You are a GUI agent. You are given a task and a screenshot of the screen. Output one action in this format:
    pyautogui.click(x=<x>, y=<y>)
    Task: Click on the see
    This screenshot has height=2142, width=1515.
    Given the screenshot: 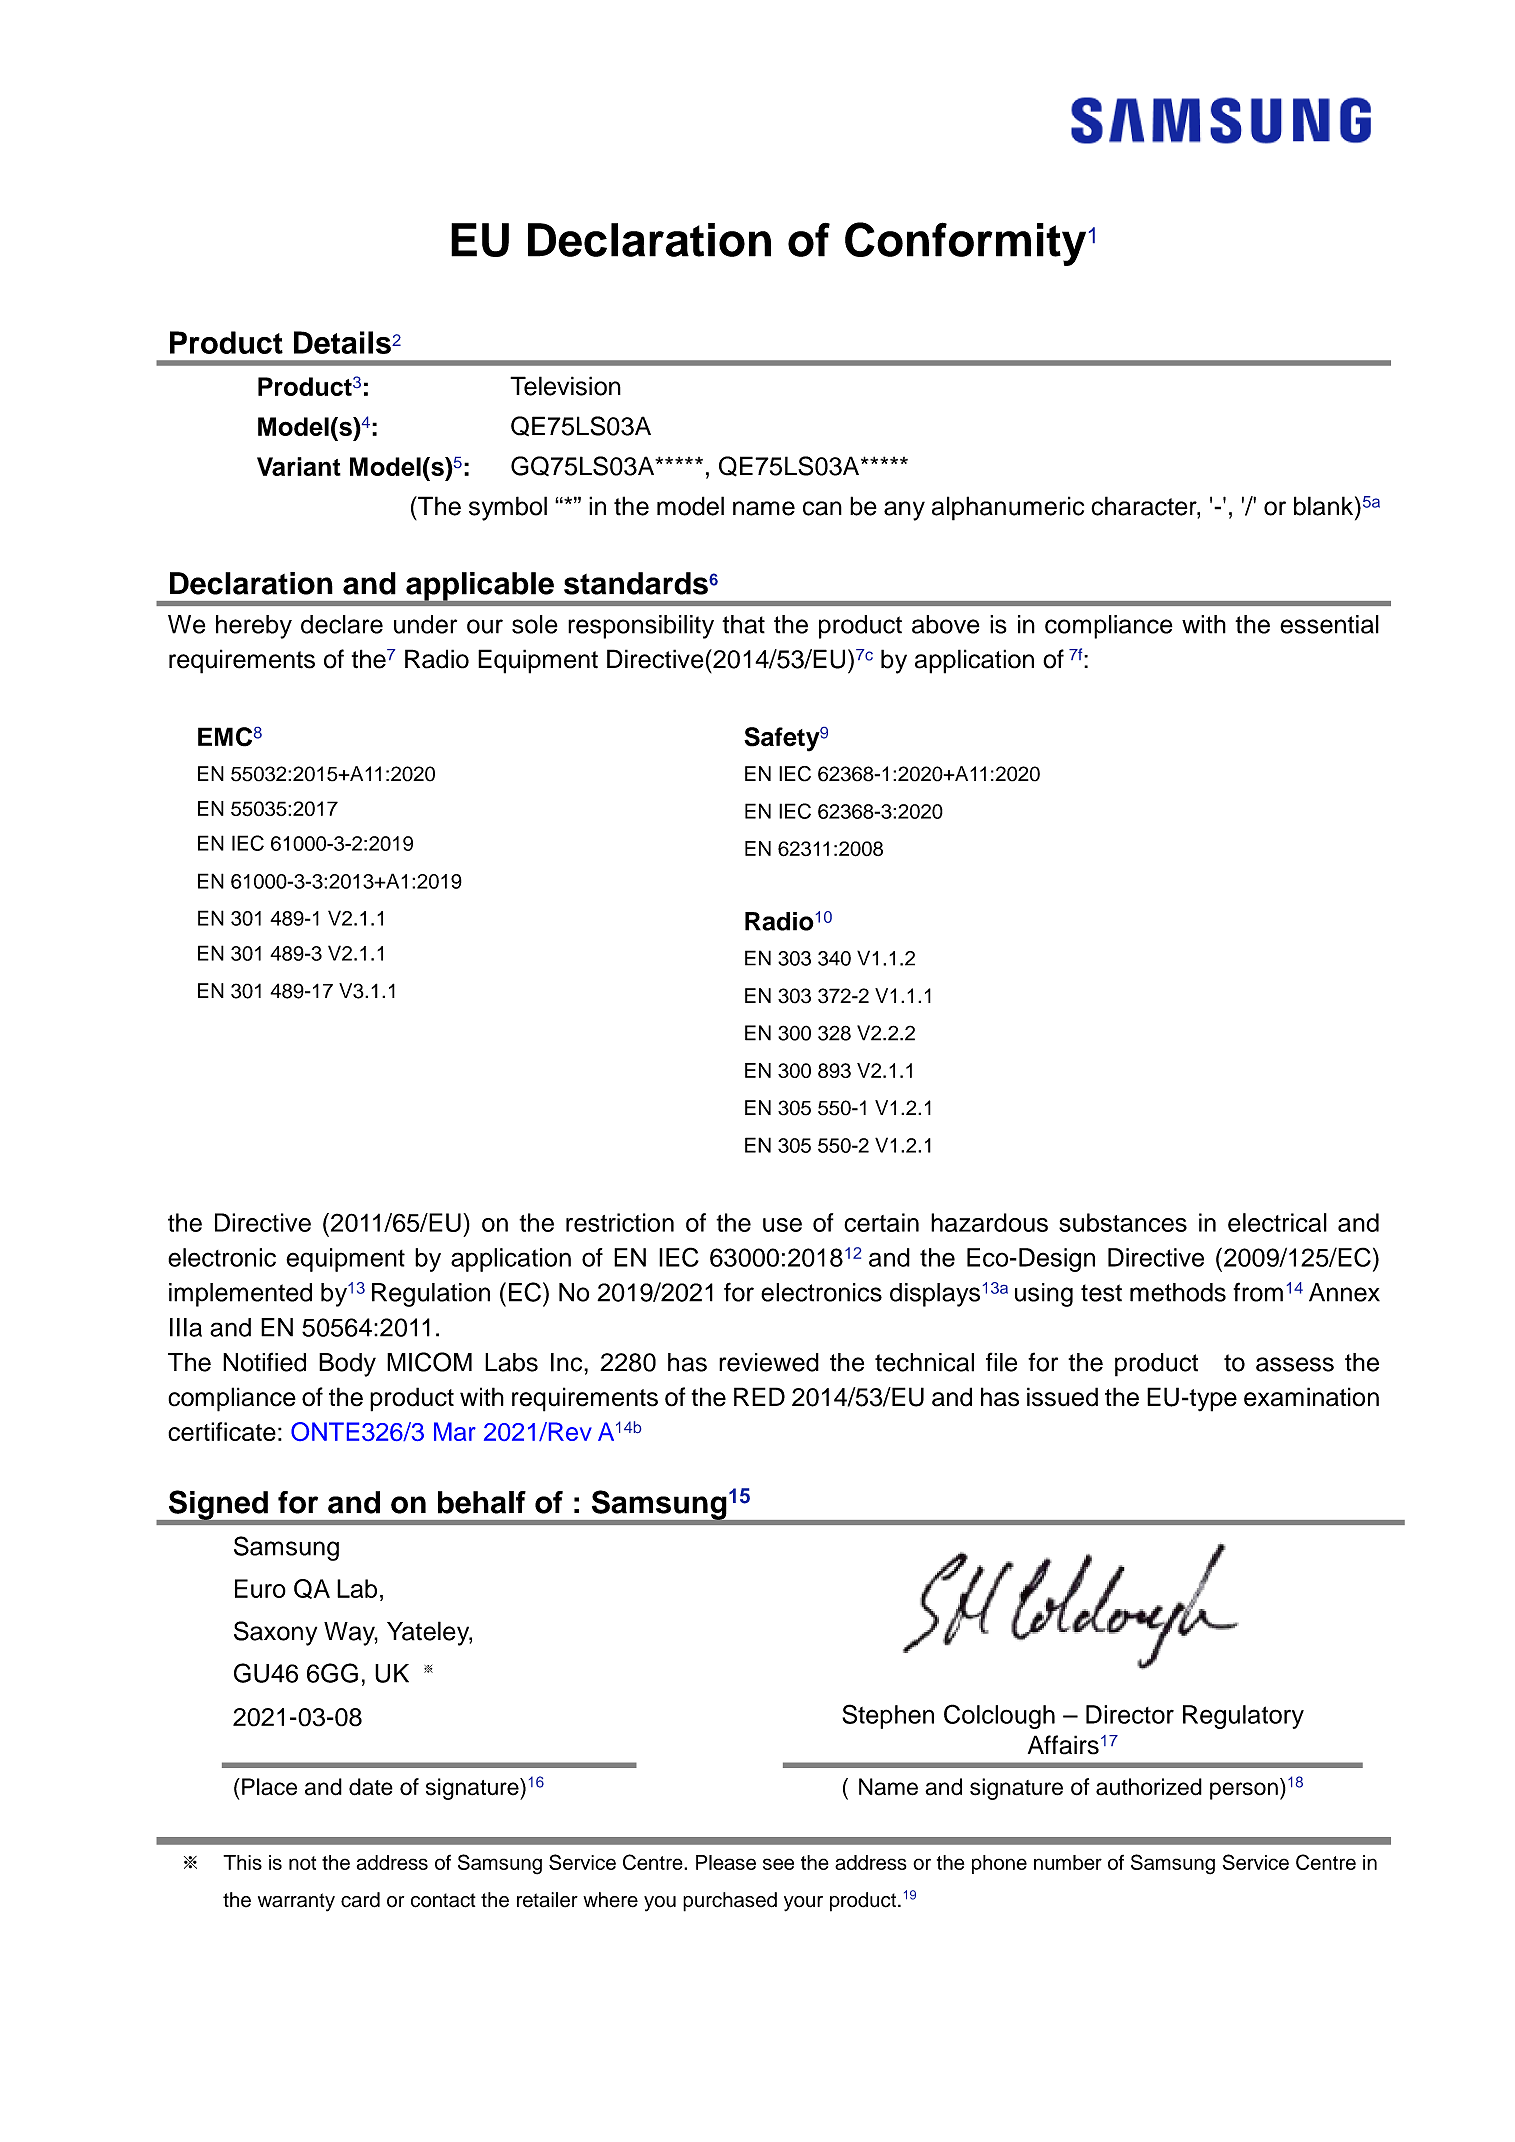 What is the action you would take?
    pyautogui.click(x=778, y=1864)
